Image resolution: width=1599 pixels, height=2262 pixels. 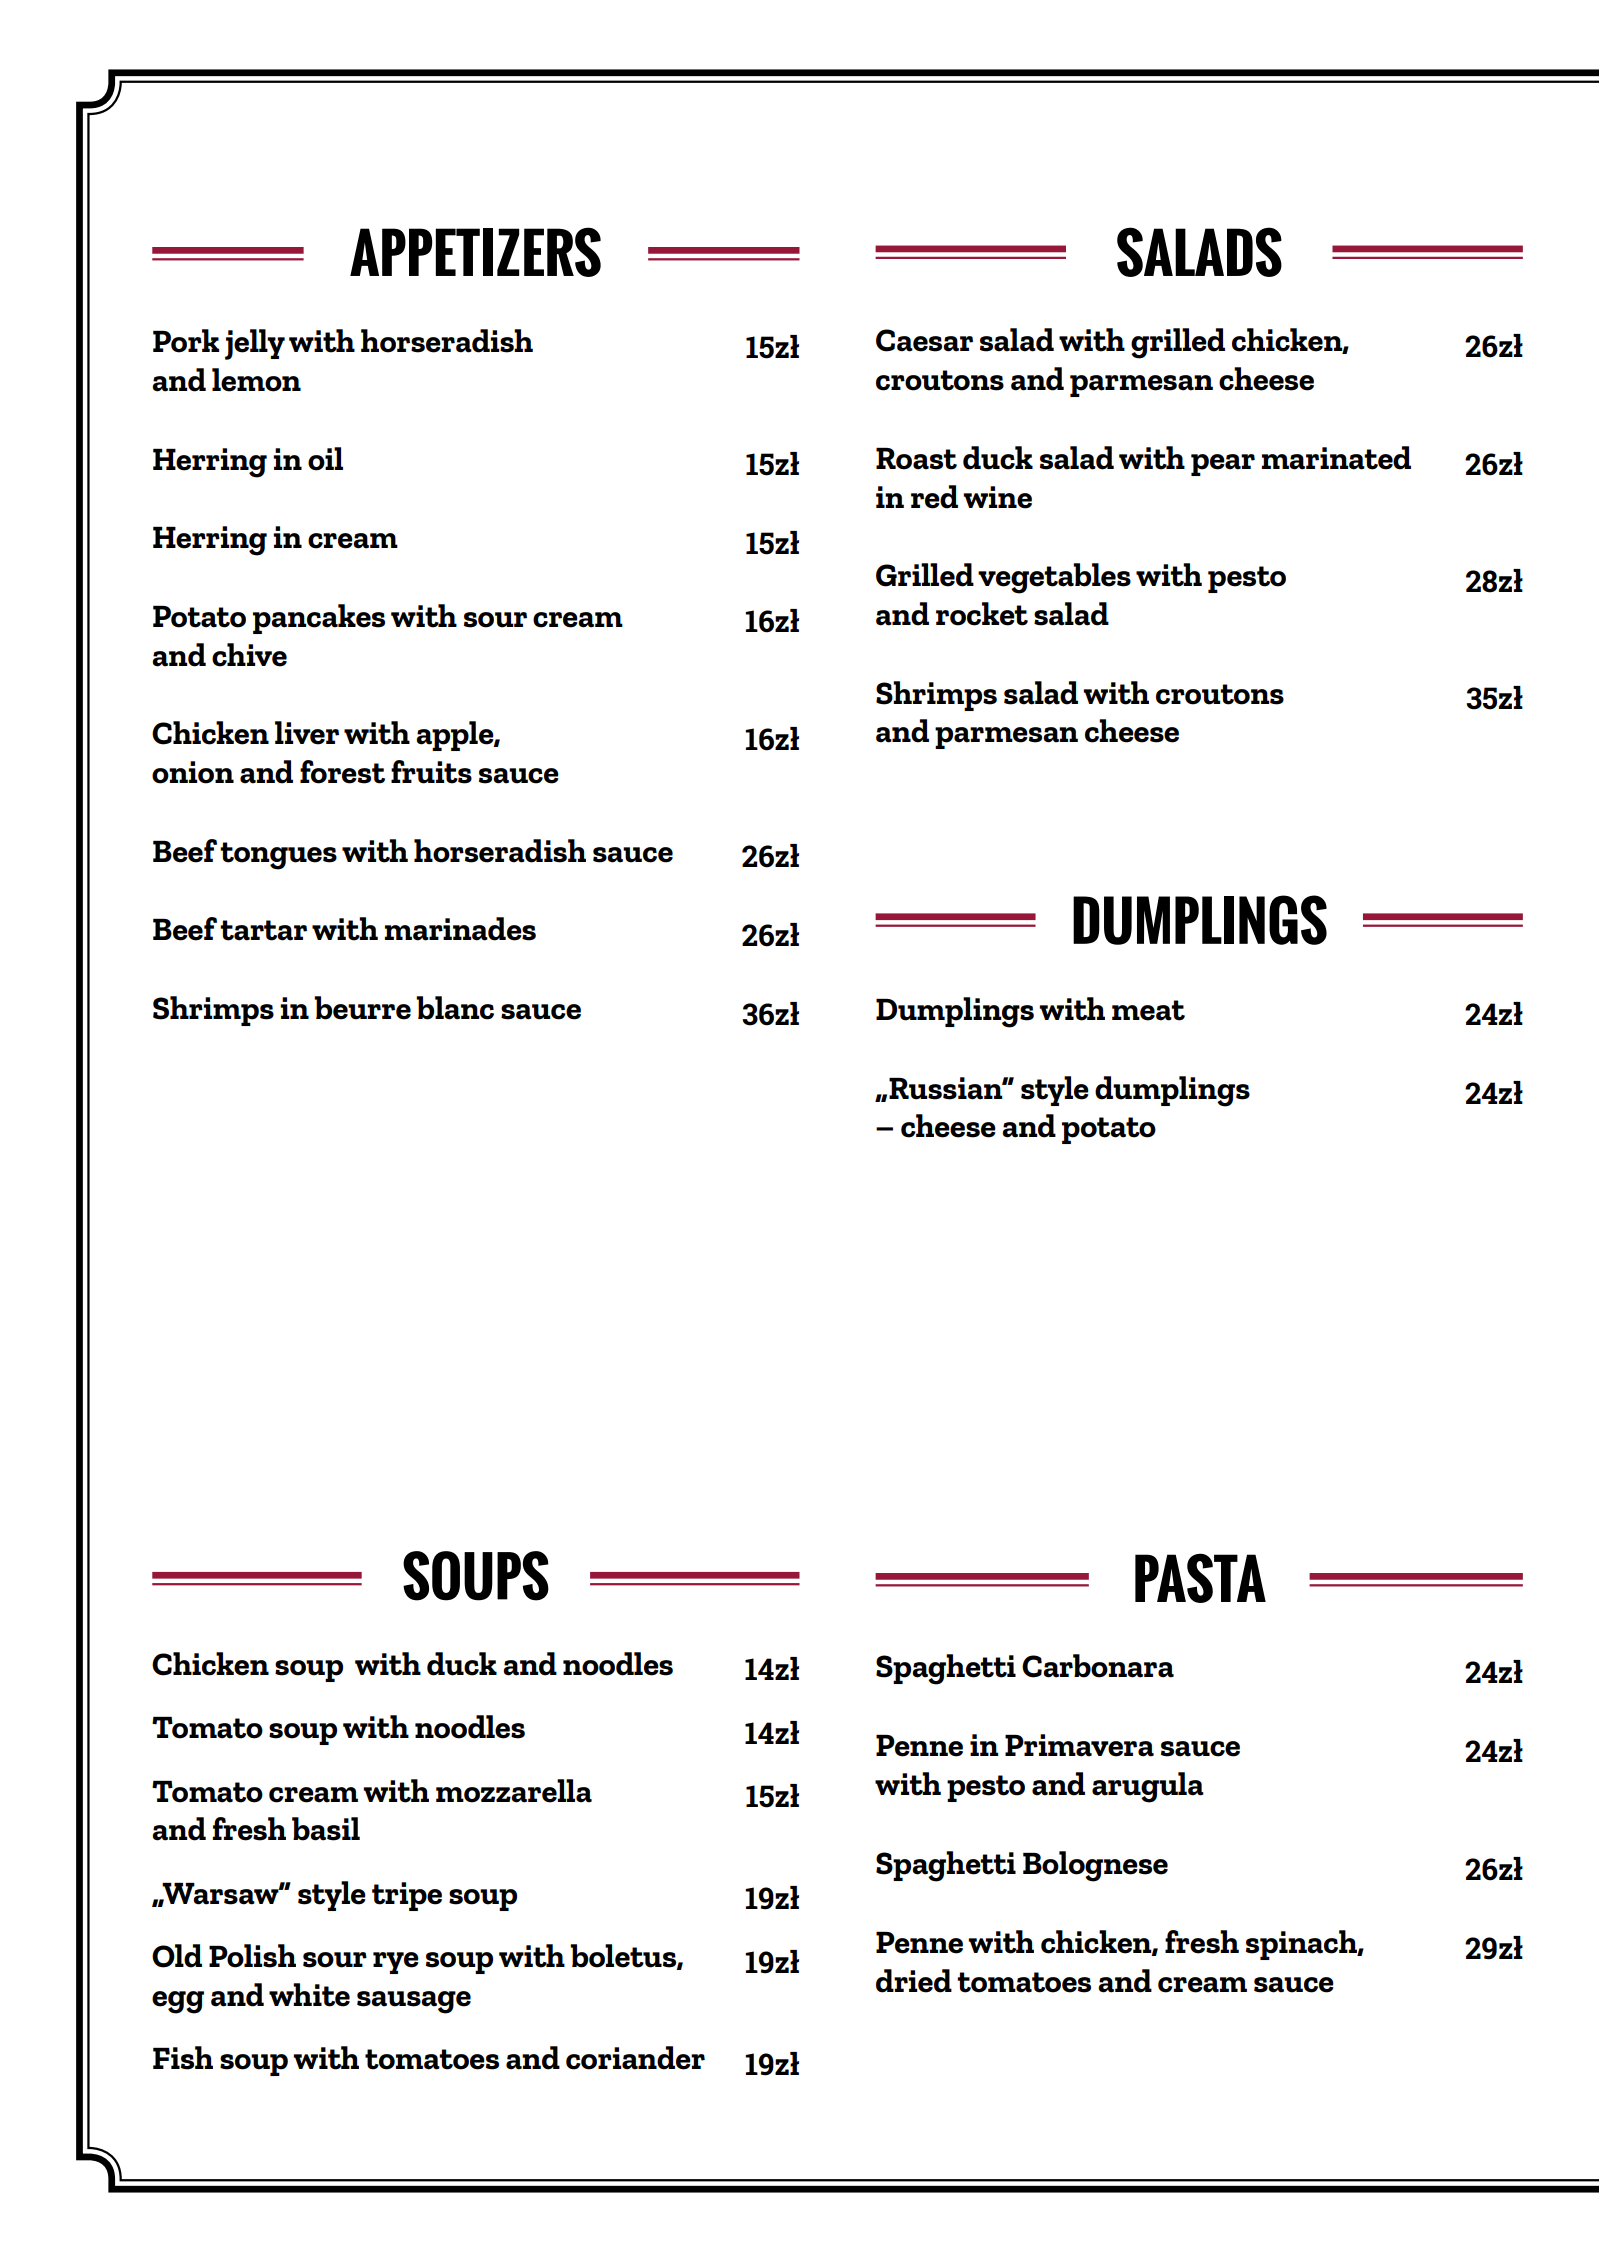 I want to click on jelly, so click(x=255, y=344).
